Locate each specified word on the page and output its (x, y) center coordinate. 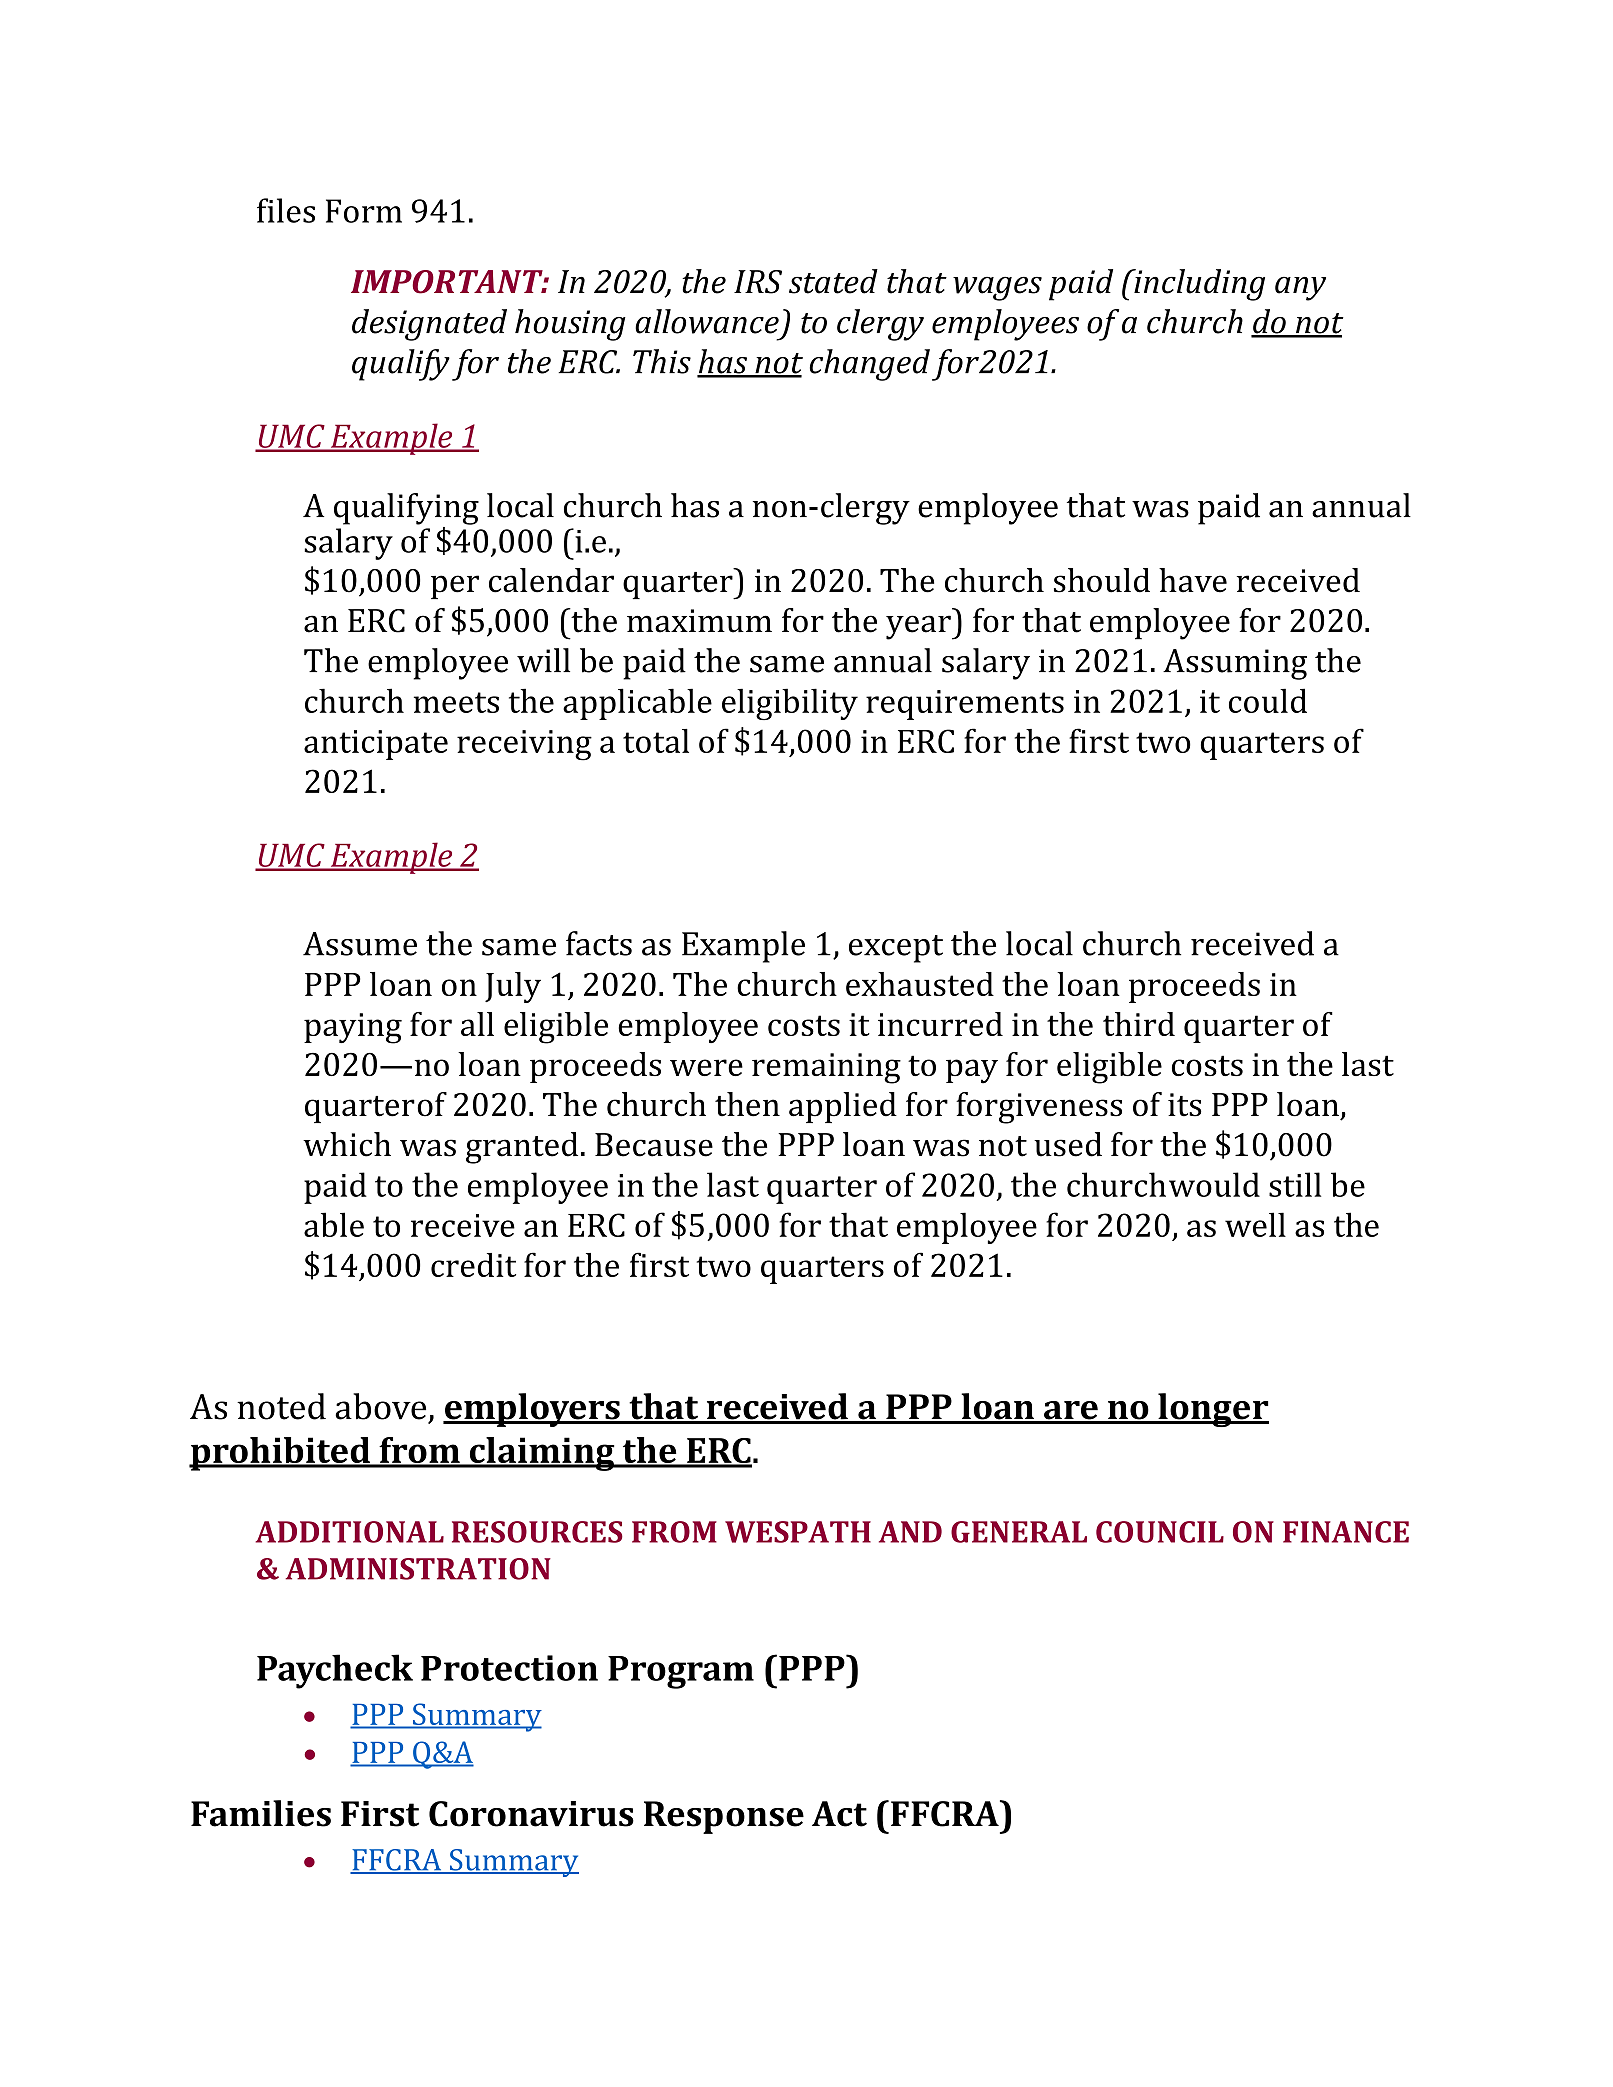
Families (261, 1813)
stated (833, 281)
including (1198, 285)
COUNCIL (1160, 1532)
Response (724, 1817)
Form (364, 211)
